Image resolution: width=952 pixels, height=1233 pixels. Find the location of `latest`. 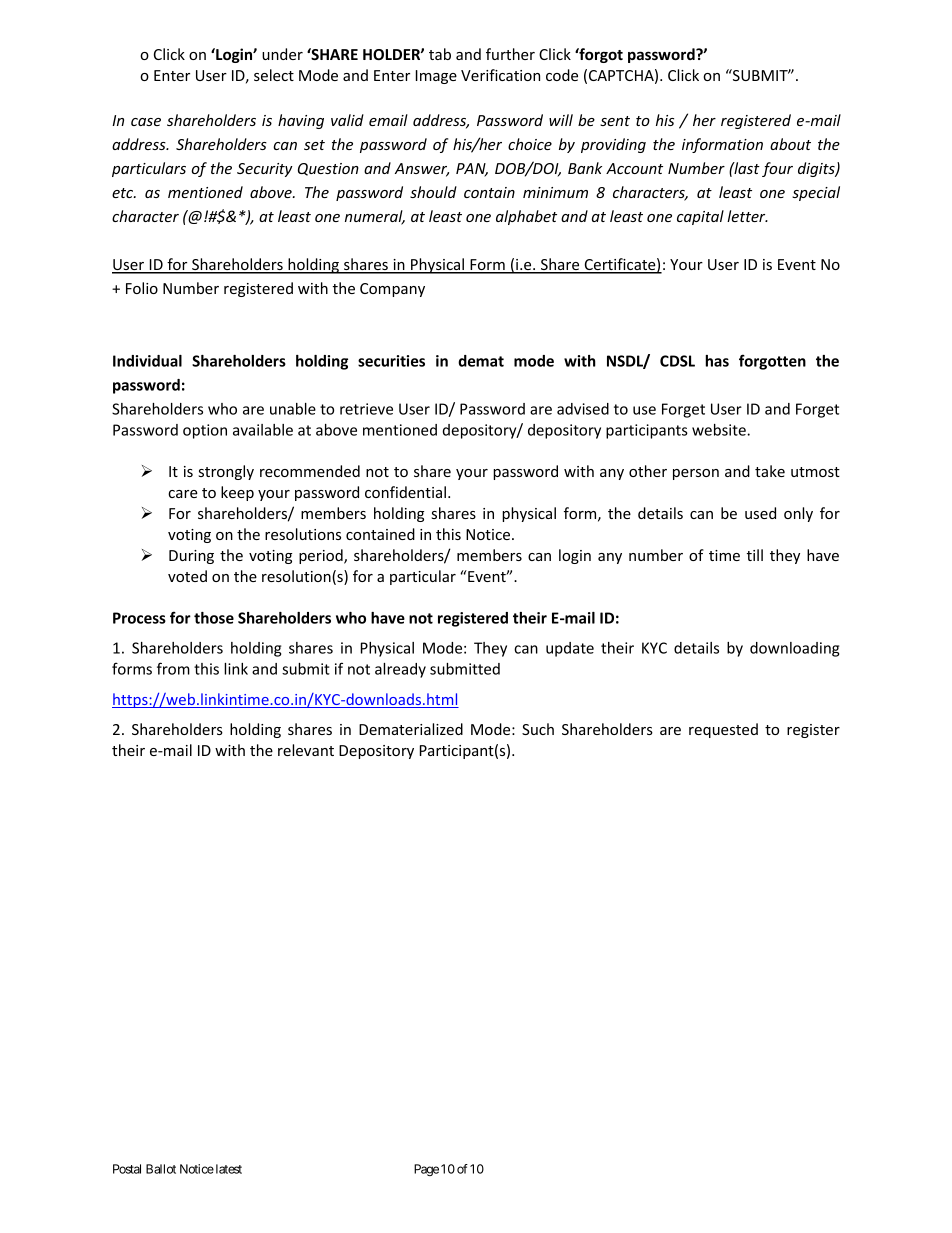

latest is located at coordinates (227, 1169).
